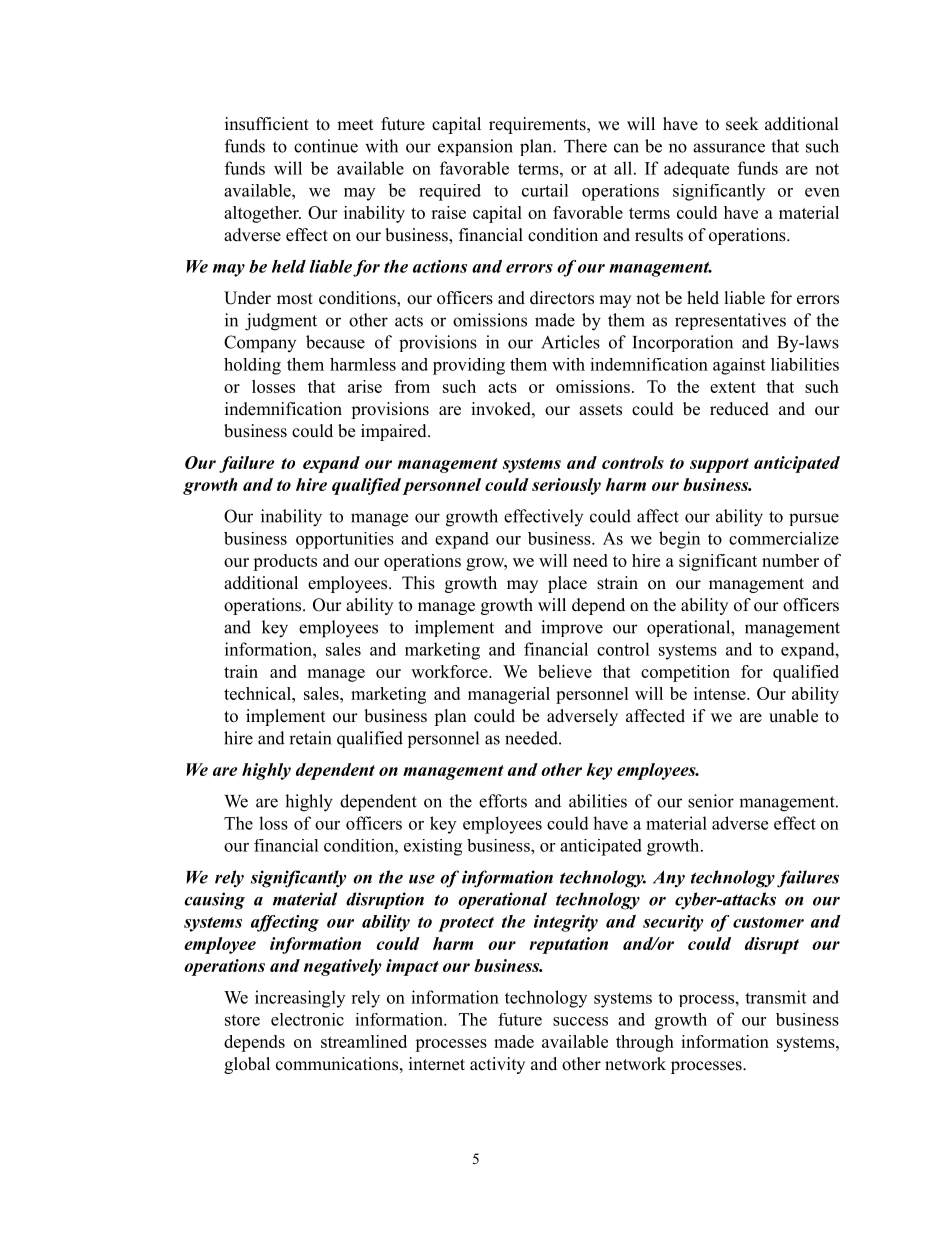  Describe the element at coordinates (285, 562) in the screenshot. I see `products` at that location.
